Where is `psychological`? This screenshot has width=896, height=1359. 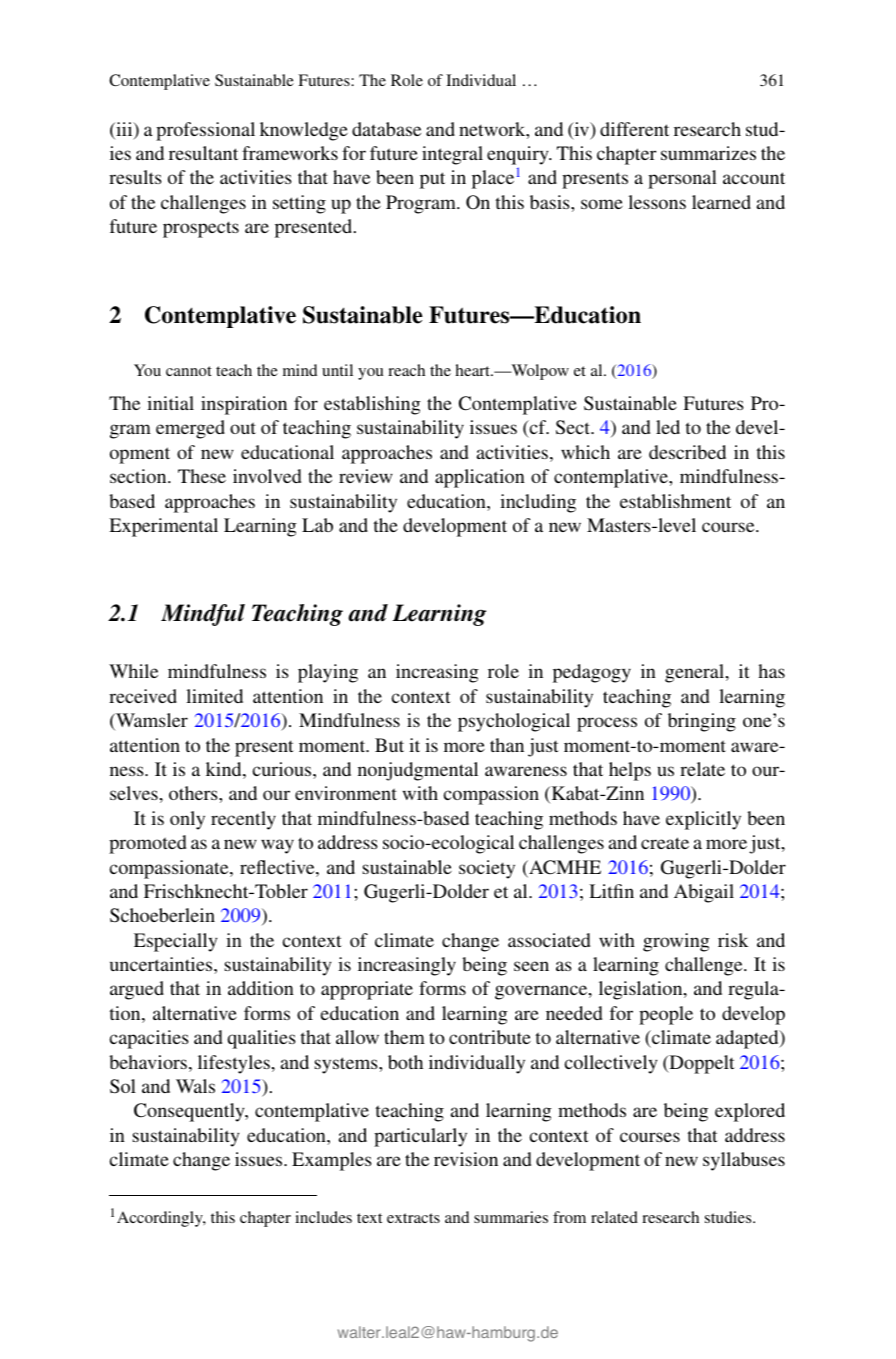
psychological is located at coordinates (514, 722).
